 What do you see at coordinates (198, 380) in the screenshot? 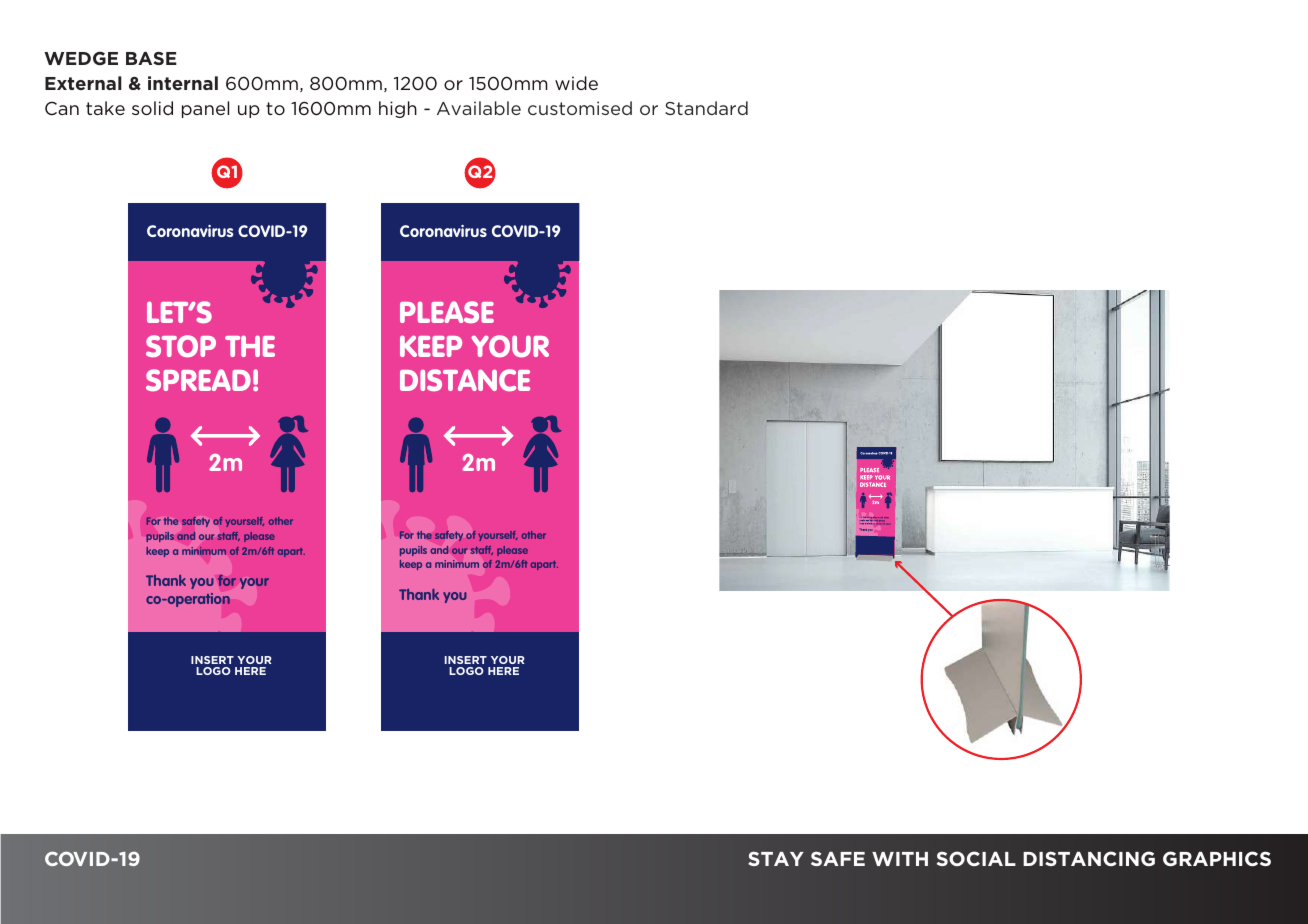
I see `SPREAD` at bounding box center [198, 380].
